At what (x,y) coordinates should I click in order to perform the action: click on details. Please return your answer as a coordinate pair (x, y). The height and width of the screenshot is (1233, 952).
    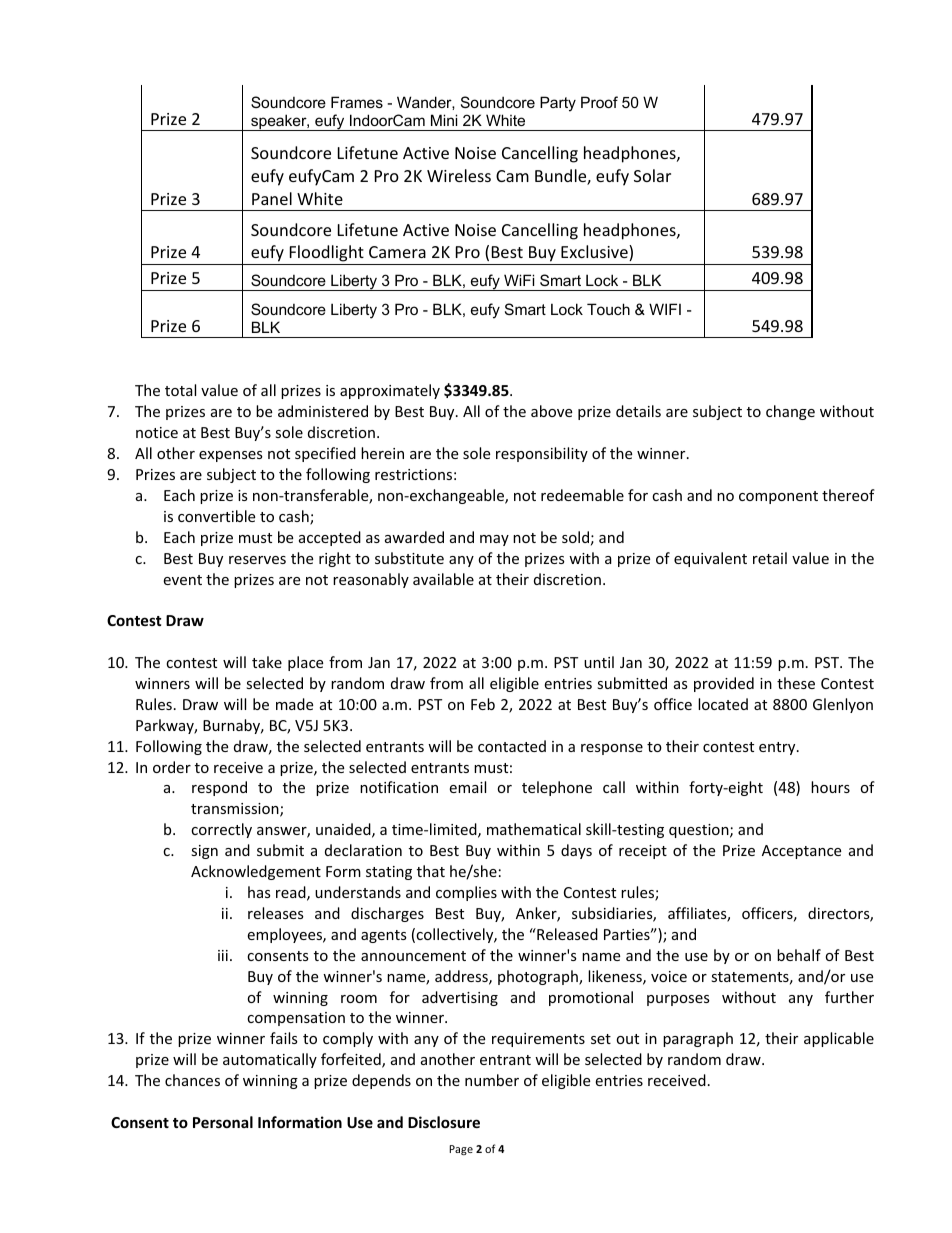
    Looking at the image, I should click on (638, 411).
